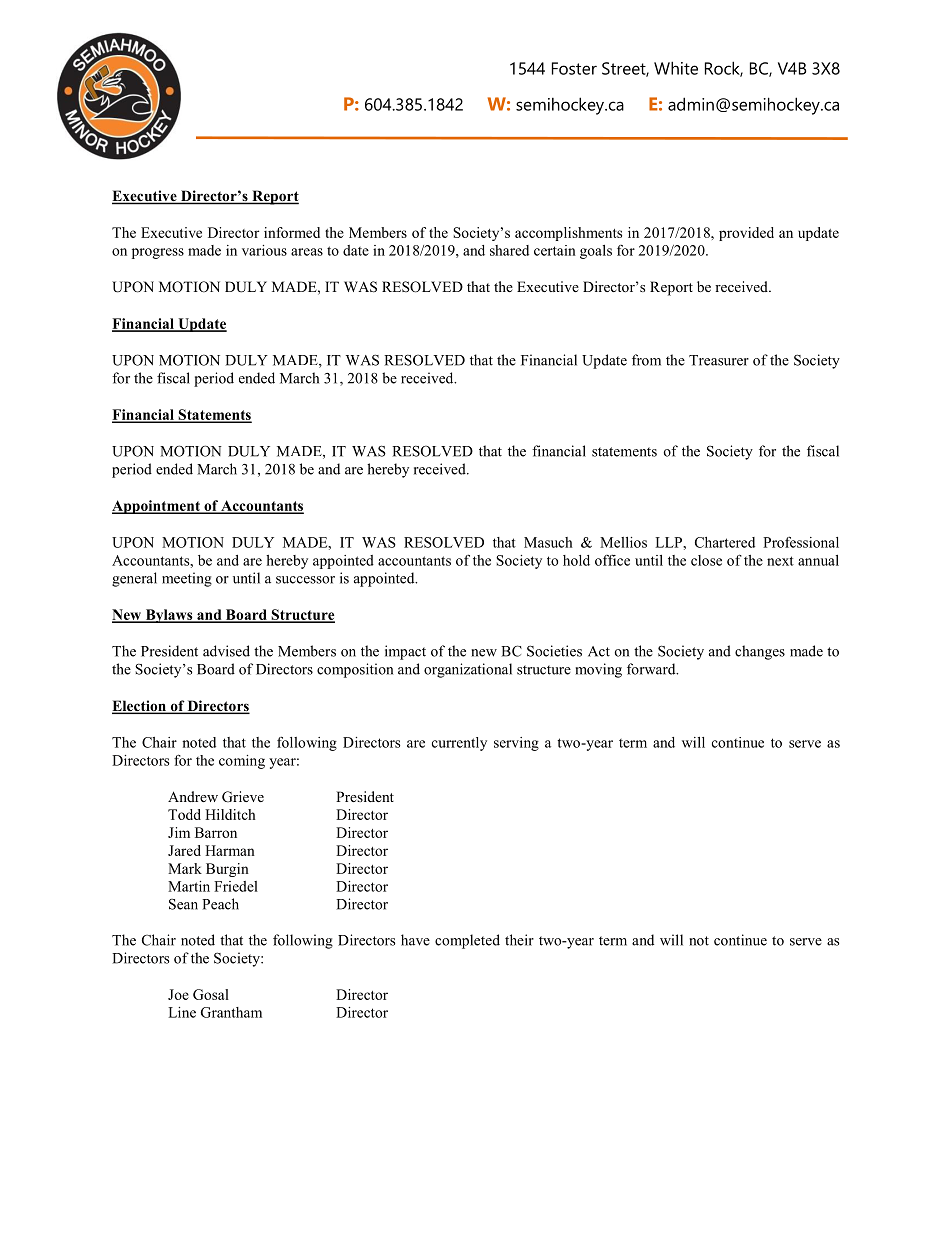 The width and height of the screenshot is (952, 1233). What do you see at coordinates (574, 68) in the screenshot?
I see `Foster` at bounding box center [574, 68].
